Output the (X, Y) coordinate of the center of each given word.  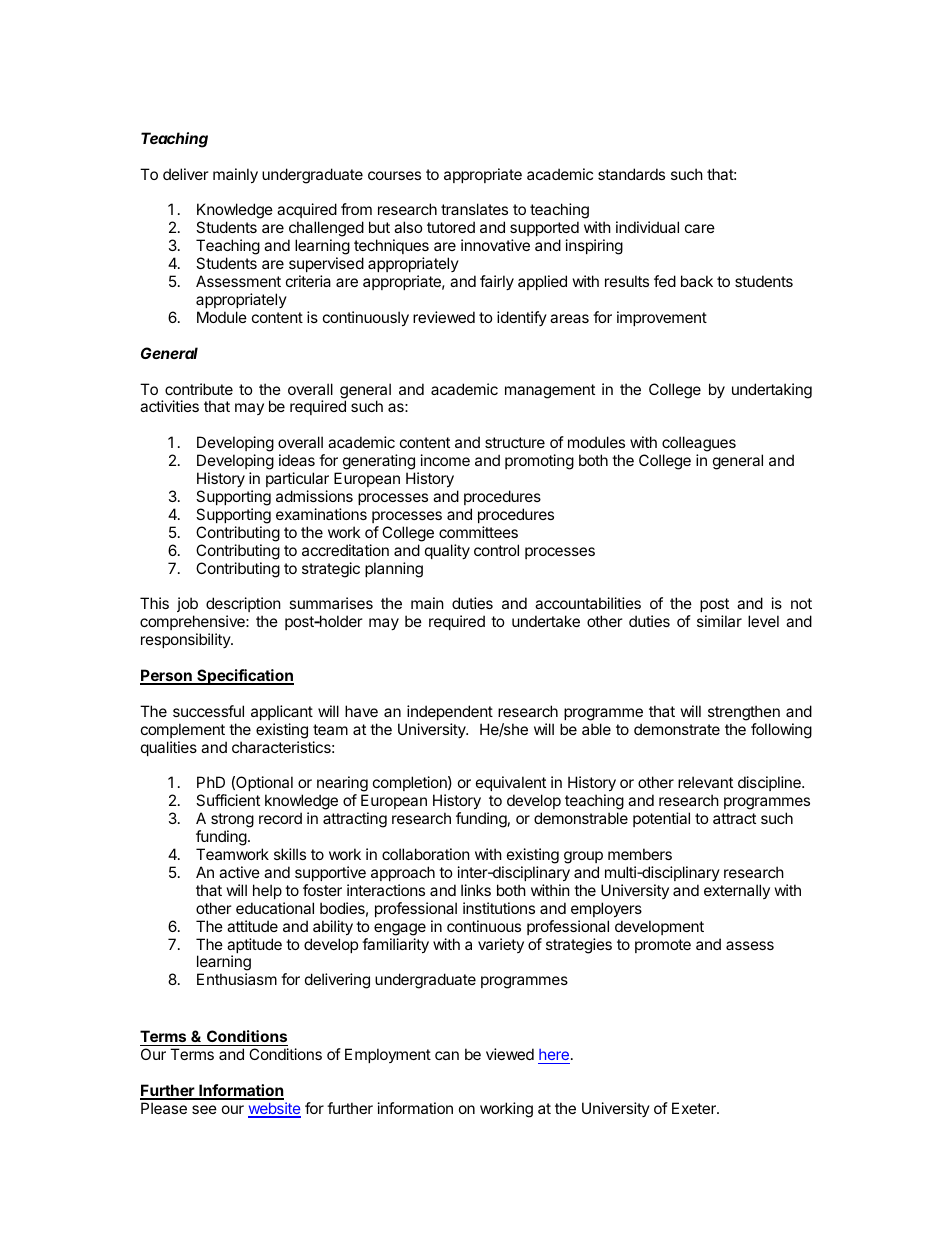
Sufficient (228, 800)
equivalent (511, 785)
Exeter (695, 1108)
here (554, 1056)
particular (297, 479)
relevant (705, 782)
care (700, 228)
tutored (451, 227)
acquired (307, 212)
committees (478, 532)
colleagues (698, 445)
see (204, 1109)
